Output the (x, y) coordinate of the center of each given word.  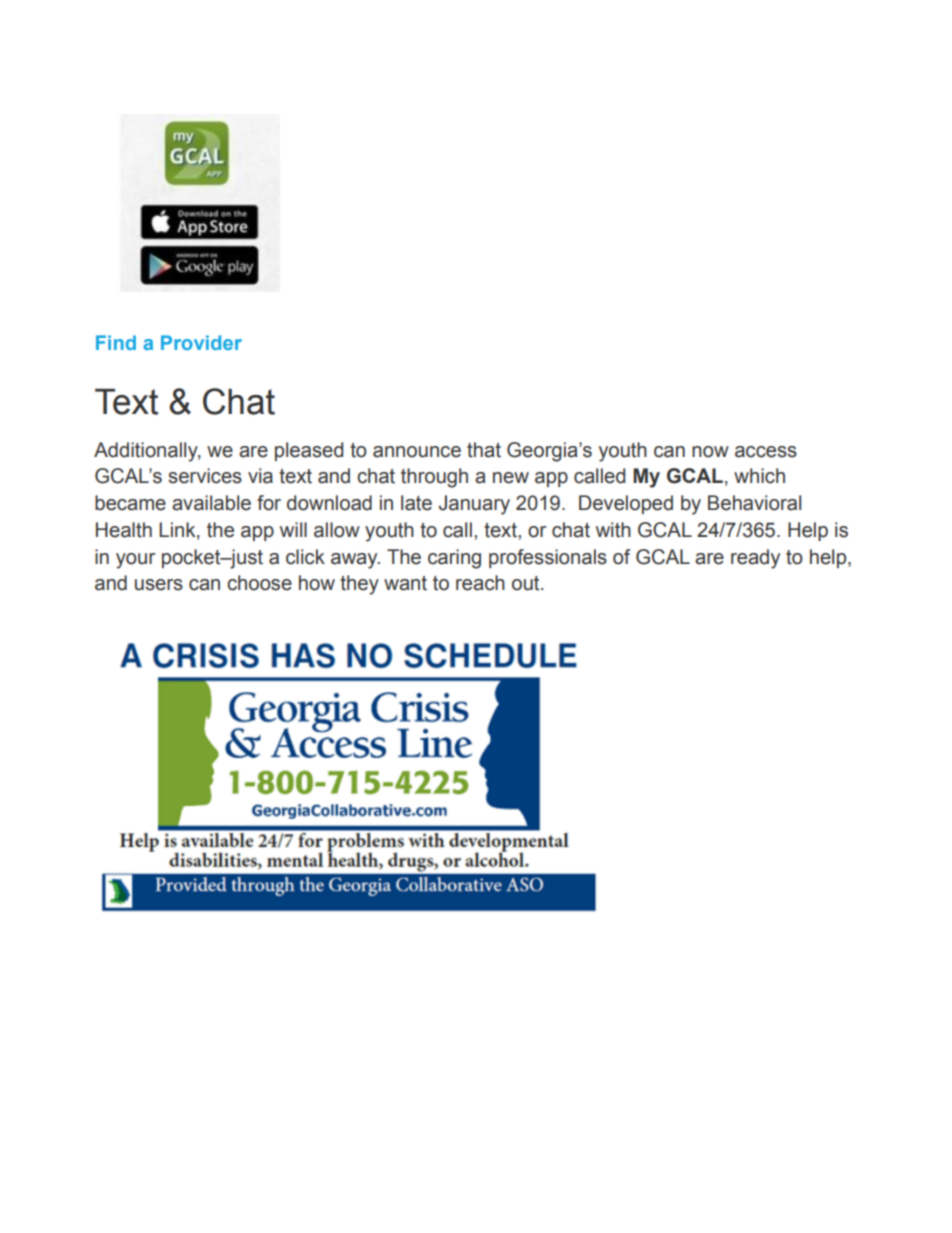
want (405, 583)
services (205, 476)
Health (124, 530)
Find (116, 342)
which (759, 476)
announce (417, 452)
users (159, 585)
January (474, 505)
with (613, 530)
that (484, 450)
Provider (201, 342)
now (710, 452)
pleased (309, 451)
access (766, 452)
